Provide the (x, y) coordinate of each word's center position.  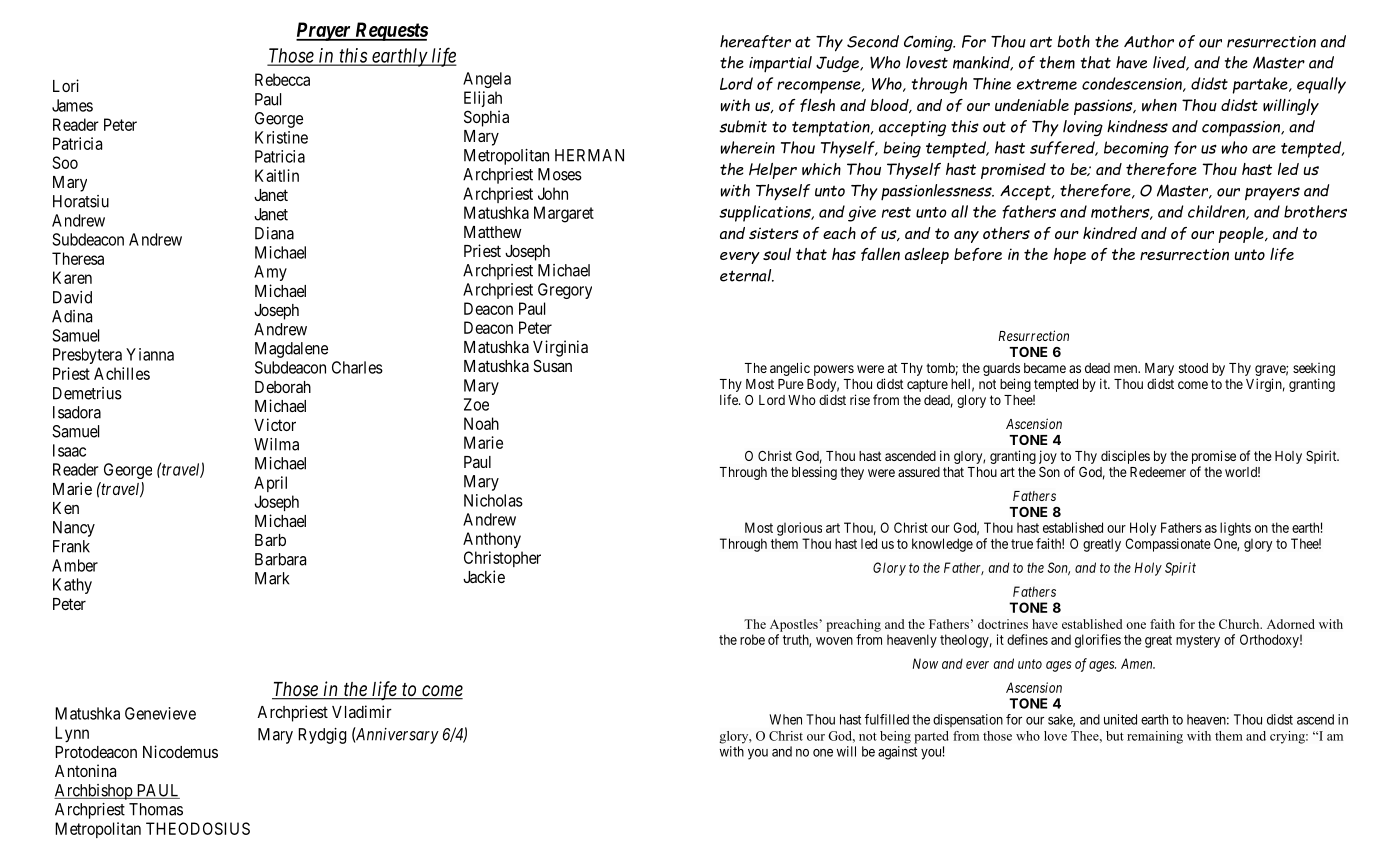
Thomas (156, 809)
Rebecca (282, 79)
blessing (814, 473)
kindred (1110, 233)
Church (1240, 624)
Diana (274, 233)
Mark (272, 578)
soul (777, 254)
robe (752, 639)
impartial (780, 64)
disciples (1125, 457)
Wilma (276, 444)
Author (1149, 41)
